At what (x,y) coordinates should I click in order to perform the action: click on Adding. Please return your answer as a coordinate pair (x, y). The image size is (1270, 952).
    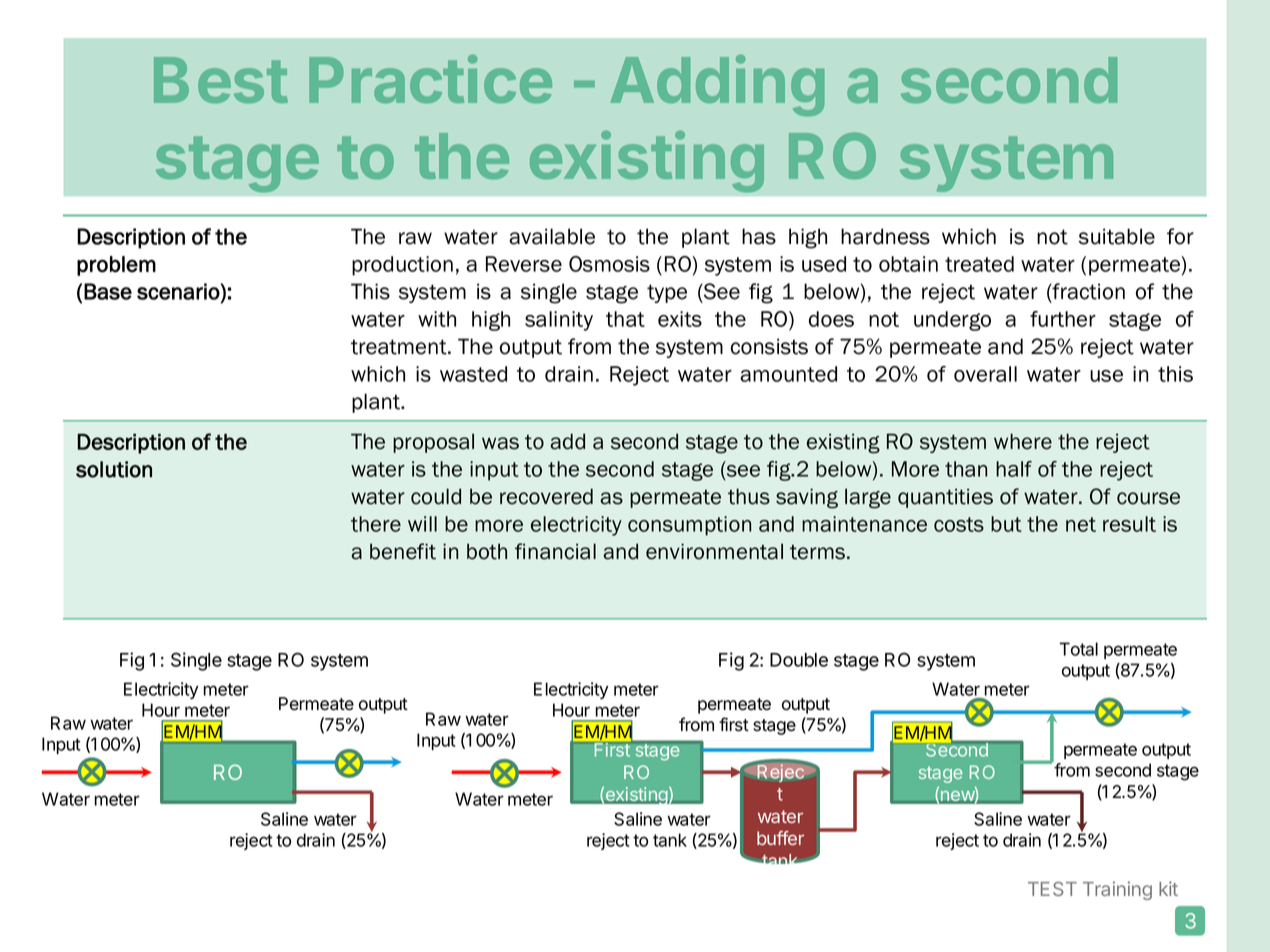
    Looking at the image, I should click on (717, 85).
